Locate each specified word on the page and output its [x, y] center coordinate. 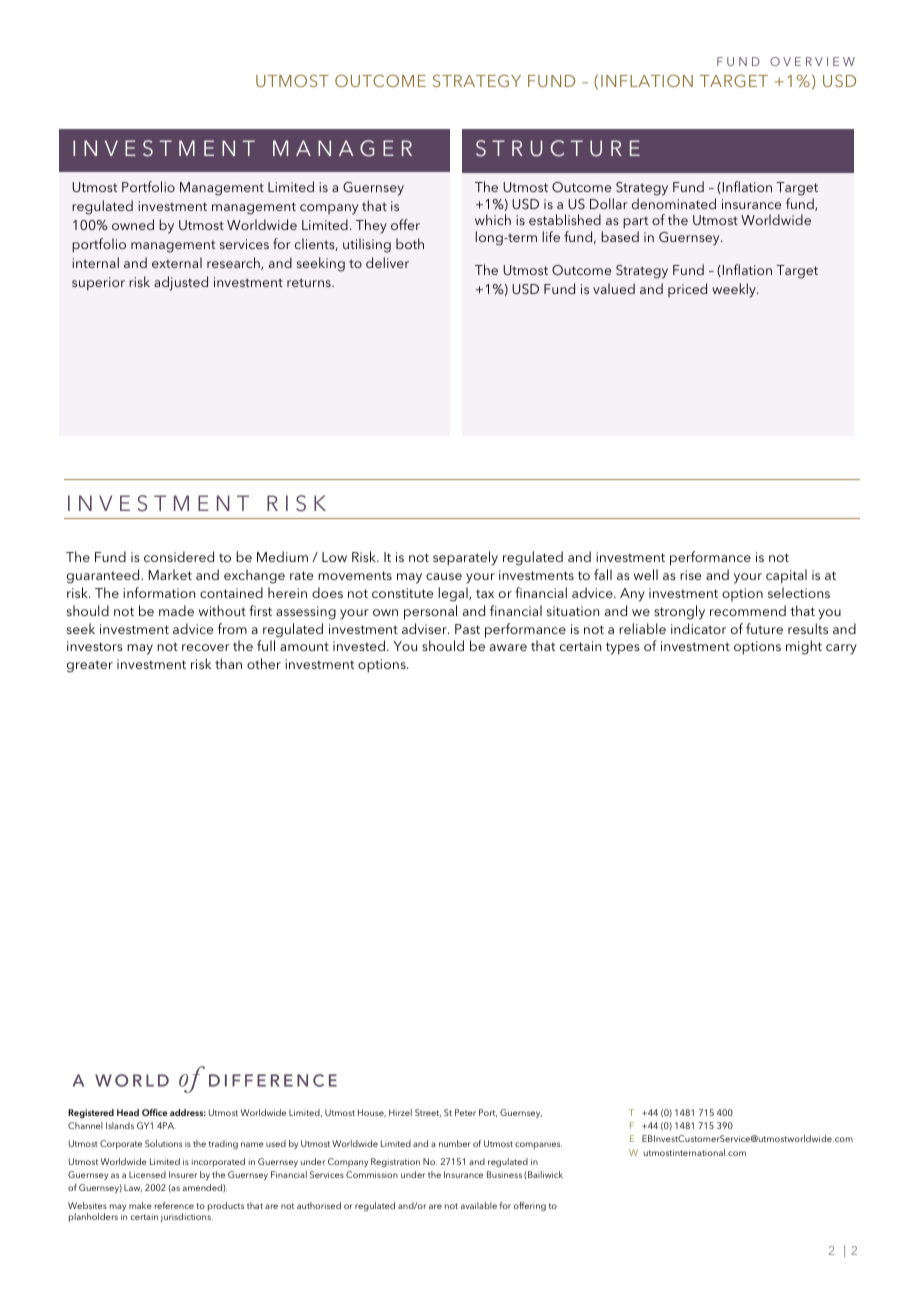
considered [179, 556]
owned [133, 224]
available [479, 1205]
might [804, 647]
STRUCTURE [558, 148]
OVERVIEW [812, 61]
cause [444, 576]
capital [786, 576]
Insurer [183, 1174]
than [228, 663]
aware [508, 647]
